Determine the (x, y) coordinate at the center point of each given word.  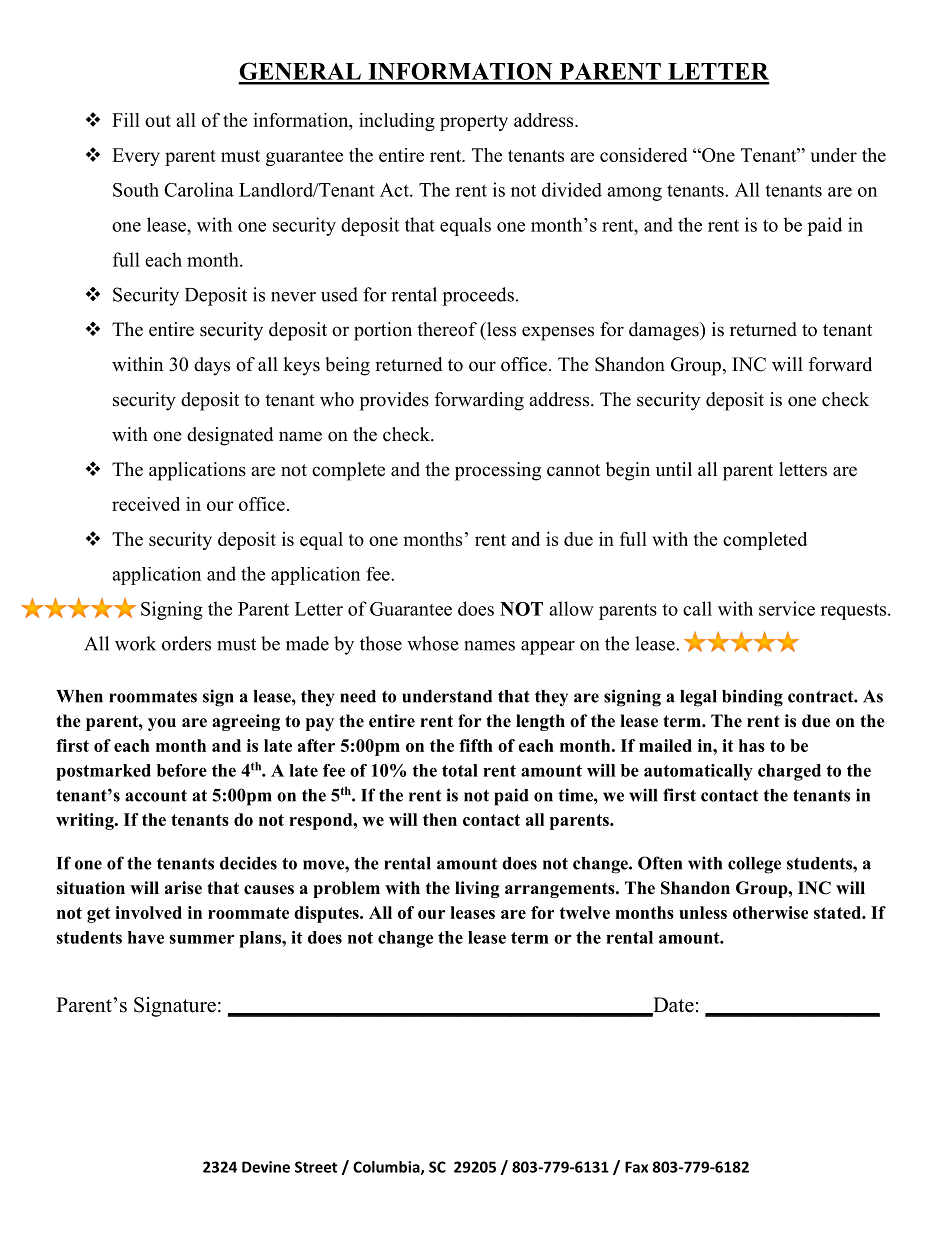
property (474, 123)
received (146, 504)
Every (136, 157)
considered (644, 155)
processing (498, 471)
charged (789, 772)
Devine (266, 1167)
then (440, 819)
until (674, 469)
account (156, 796)
